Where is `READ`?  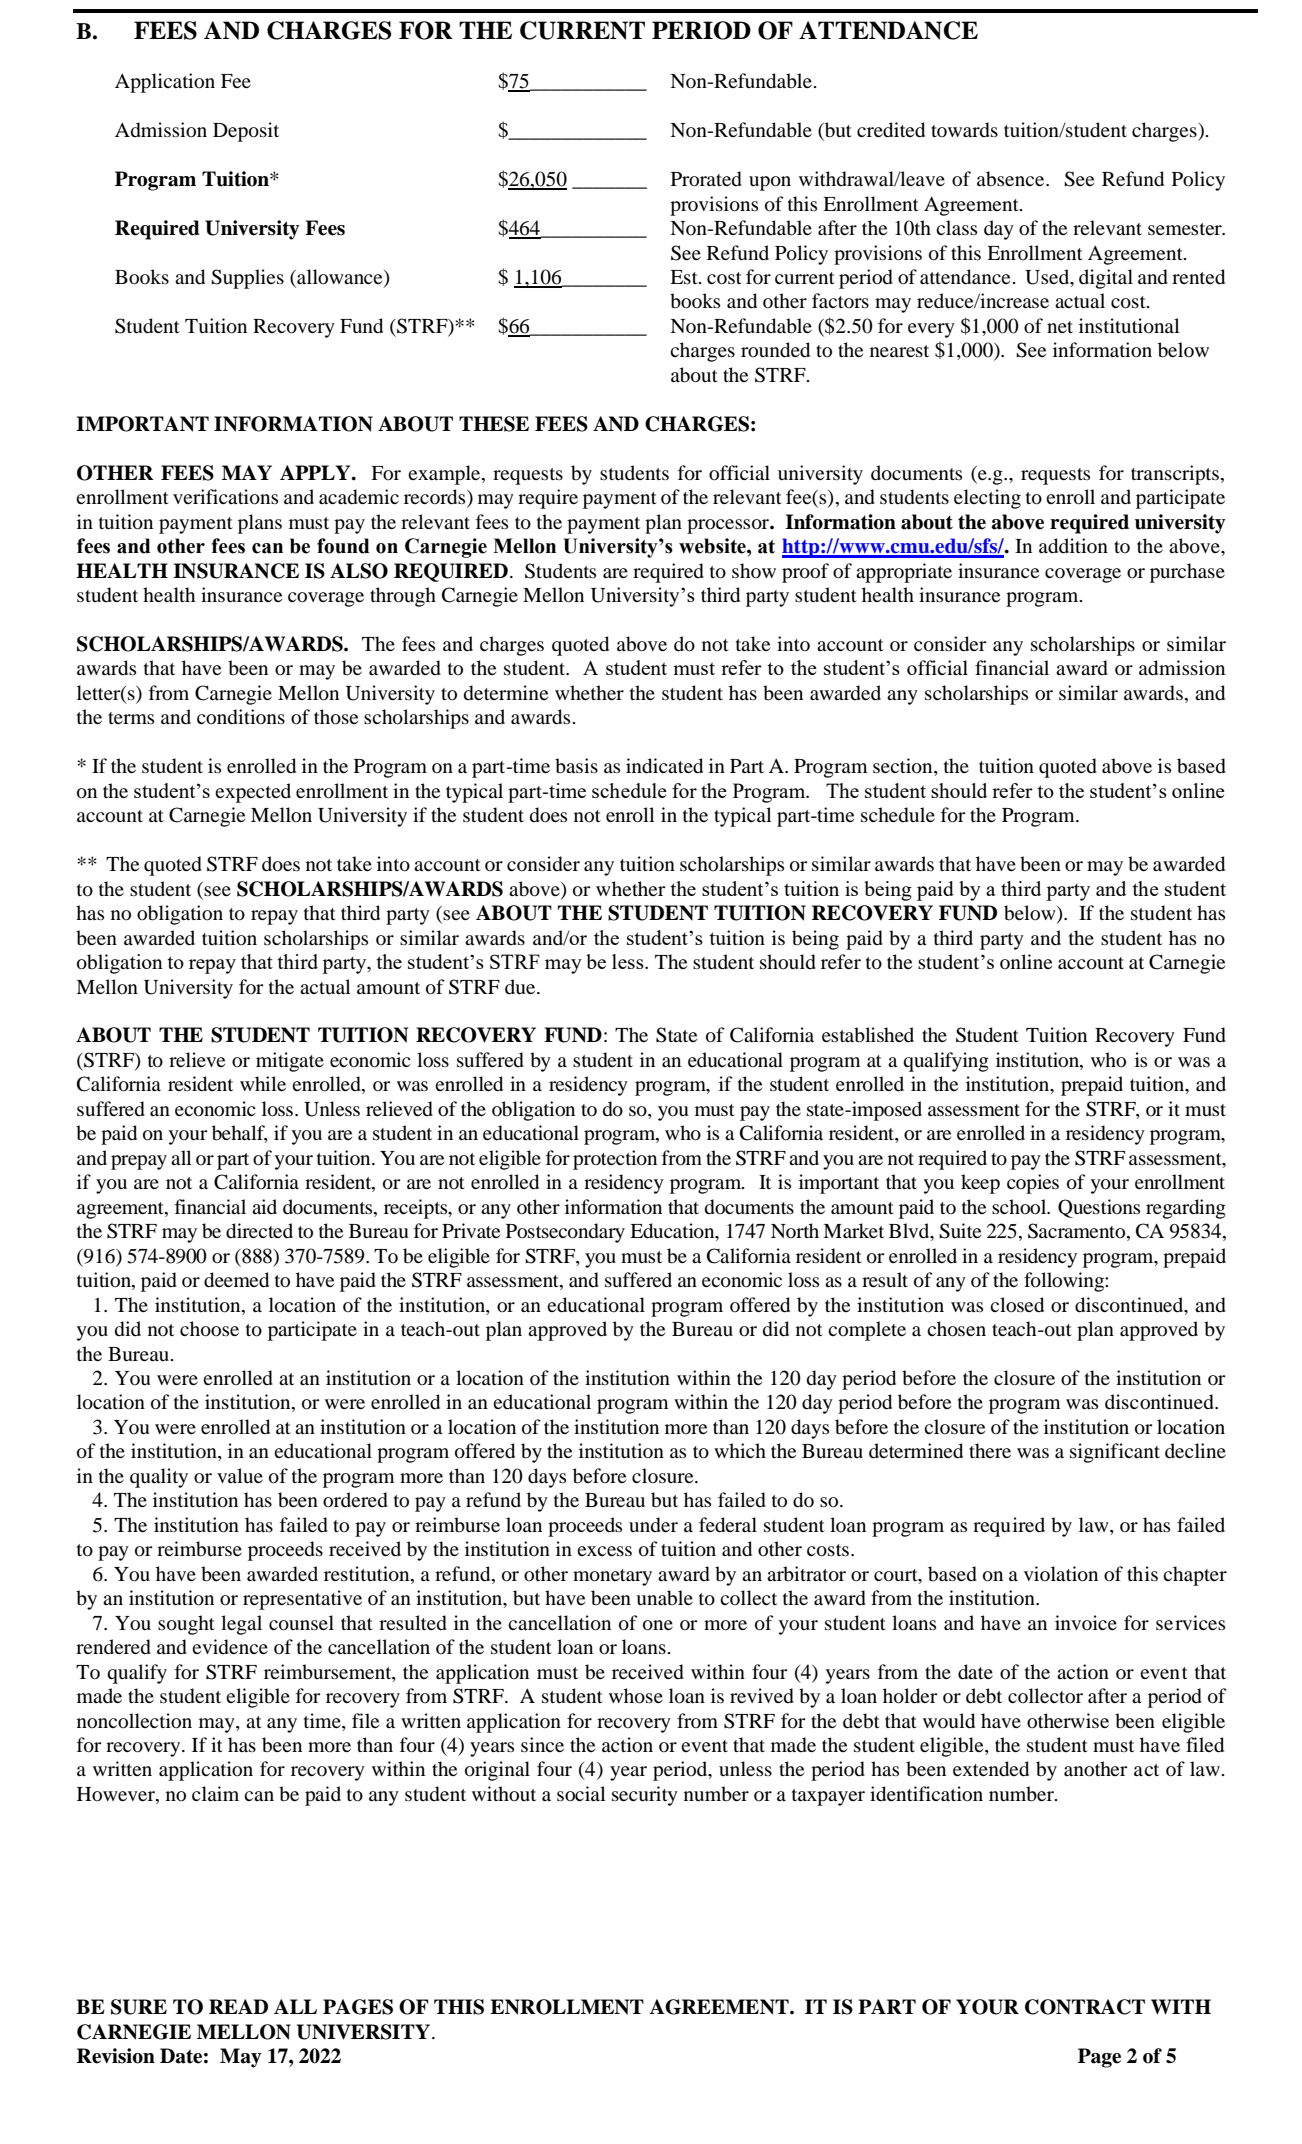
READ is located at coordinates (238, 2006).
